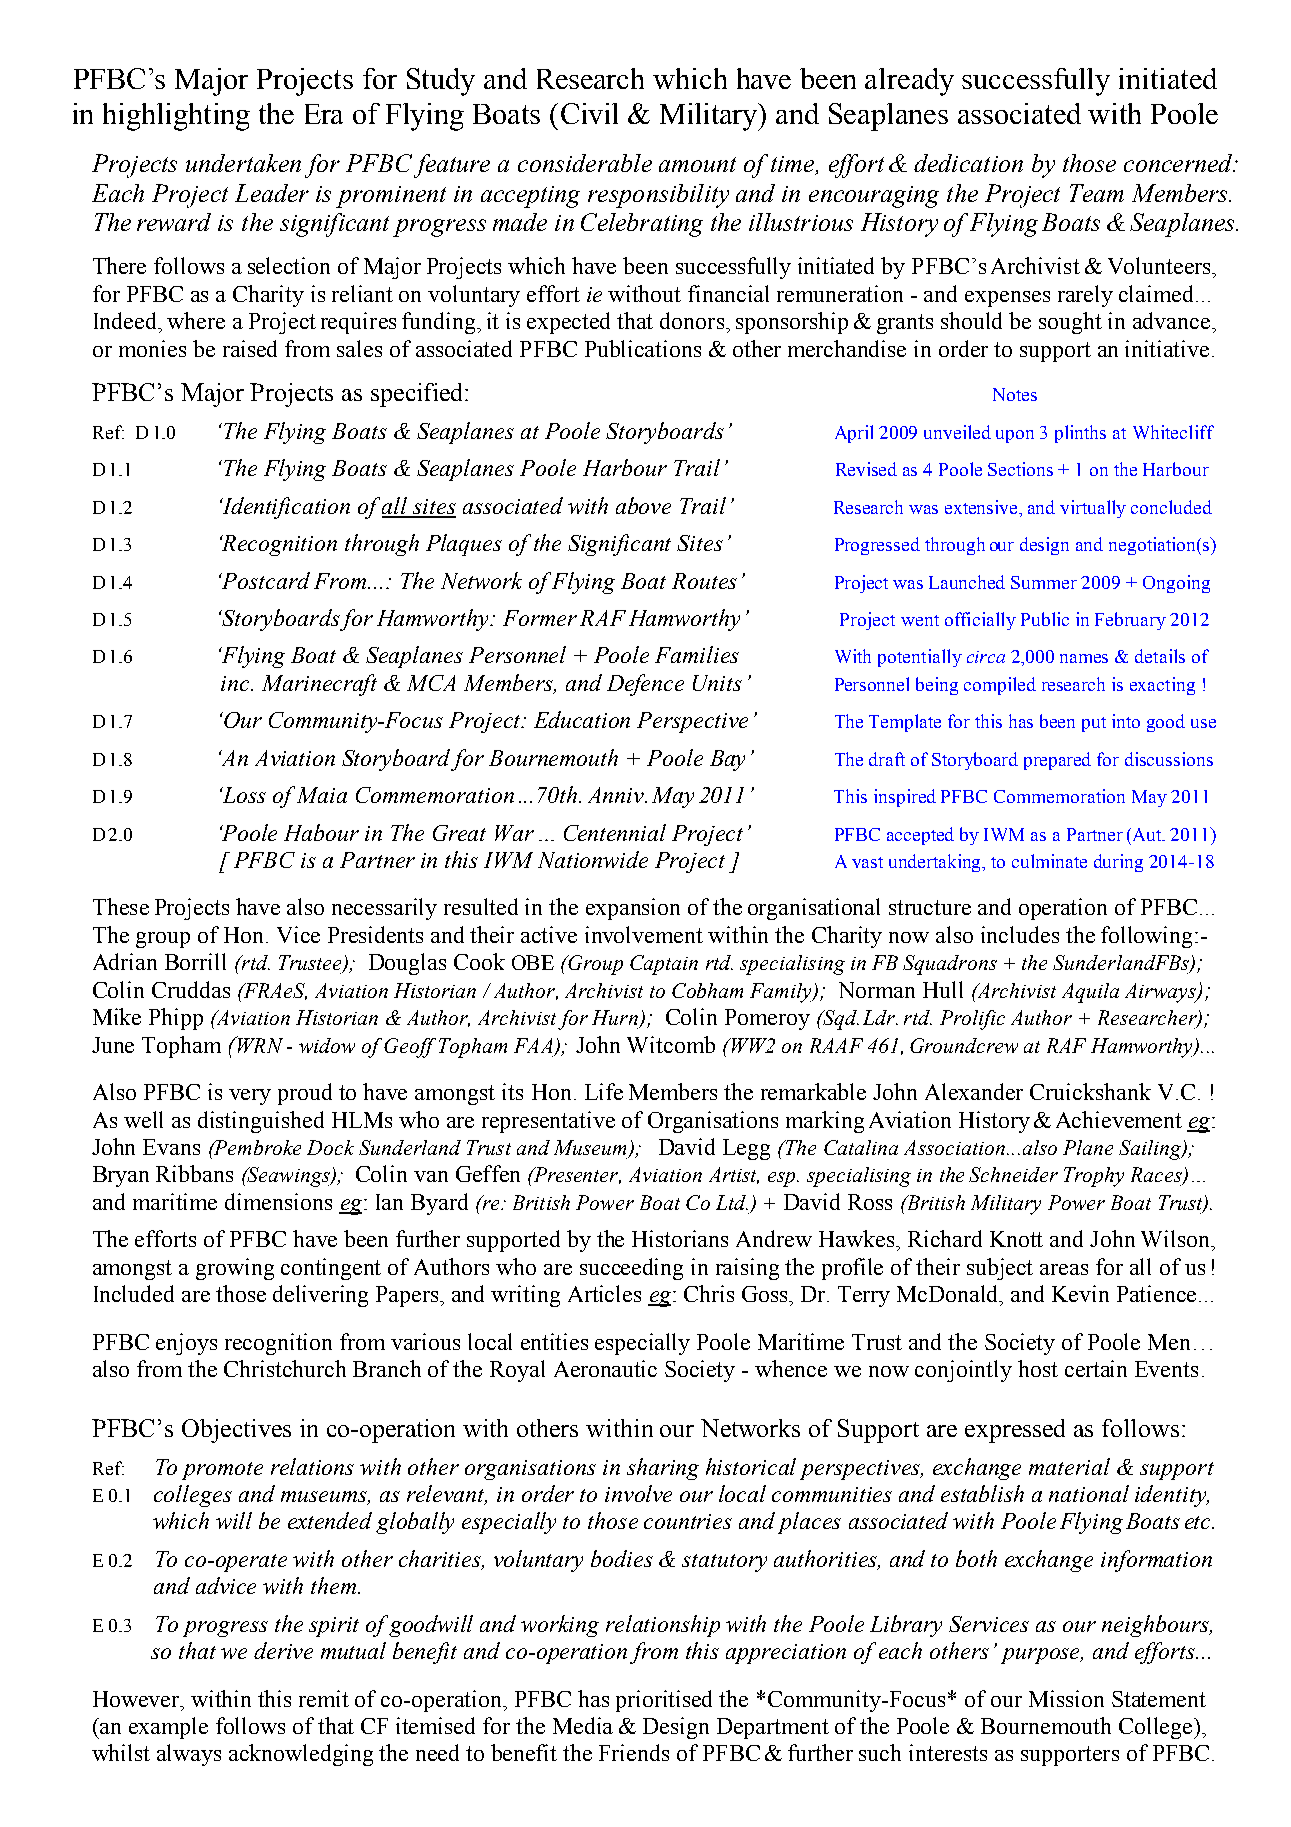 The height and width of the screenshot is (1827, 1291). What do you see at coordinates (1066, 1698) in the screenshot?
I see `Mission` at bounding box center [1066, 1698].
